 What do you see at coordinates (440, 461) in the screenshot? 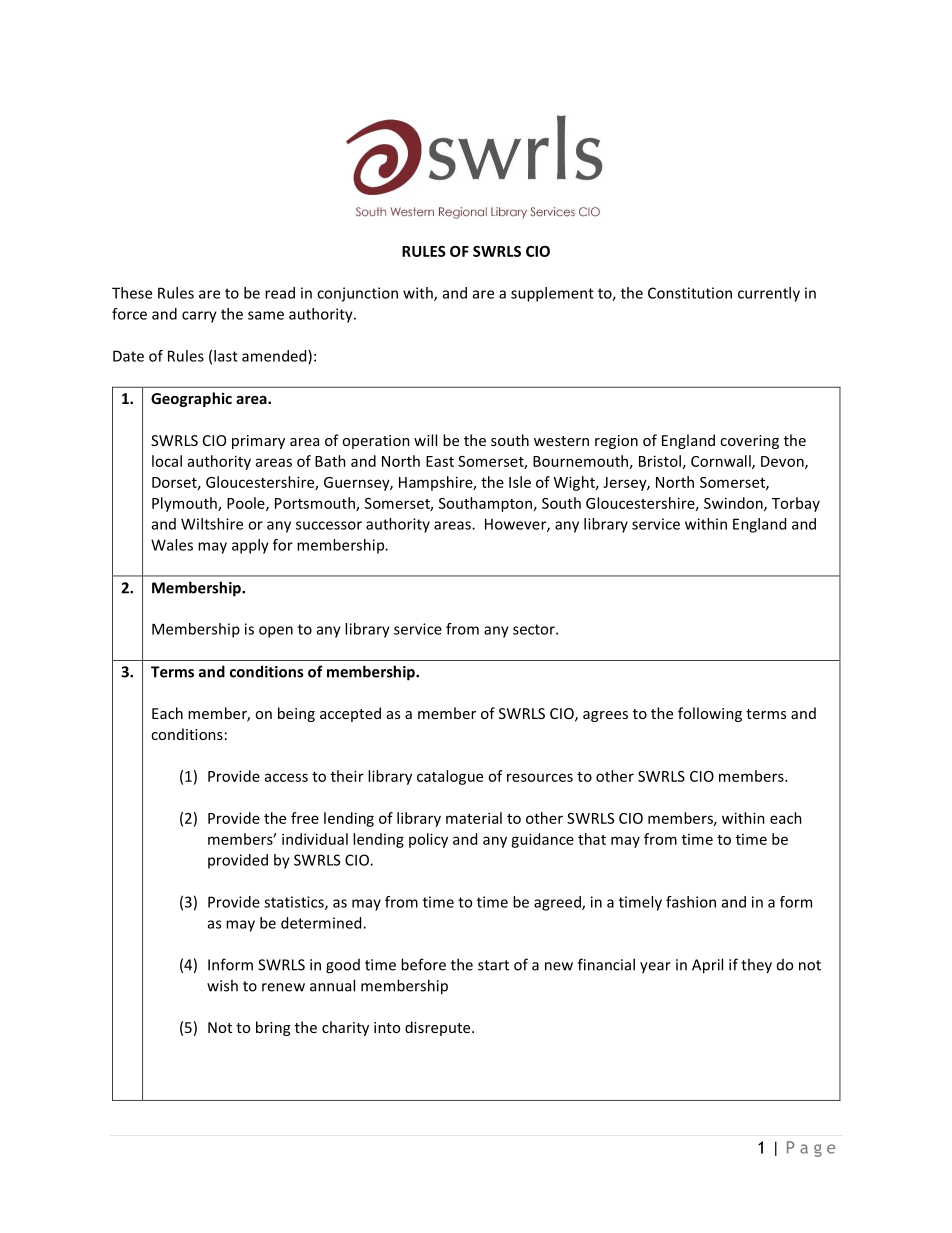
I see `East` at bounding box center [440, 461].
